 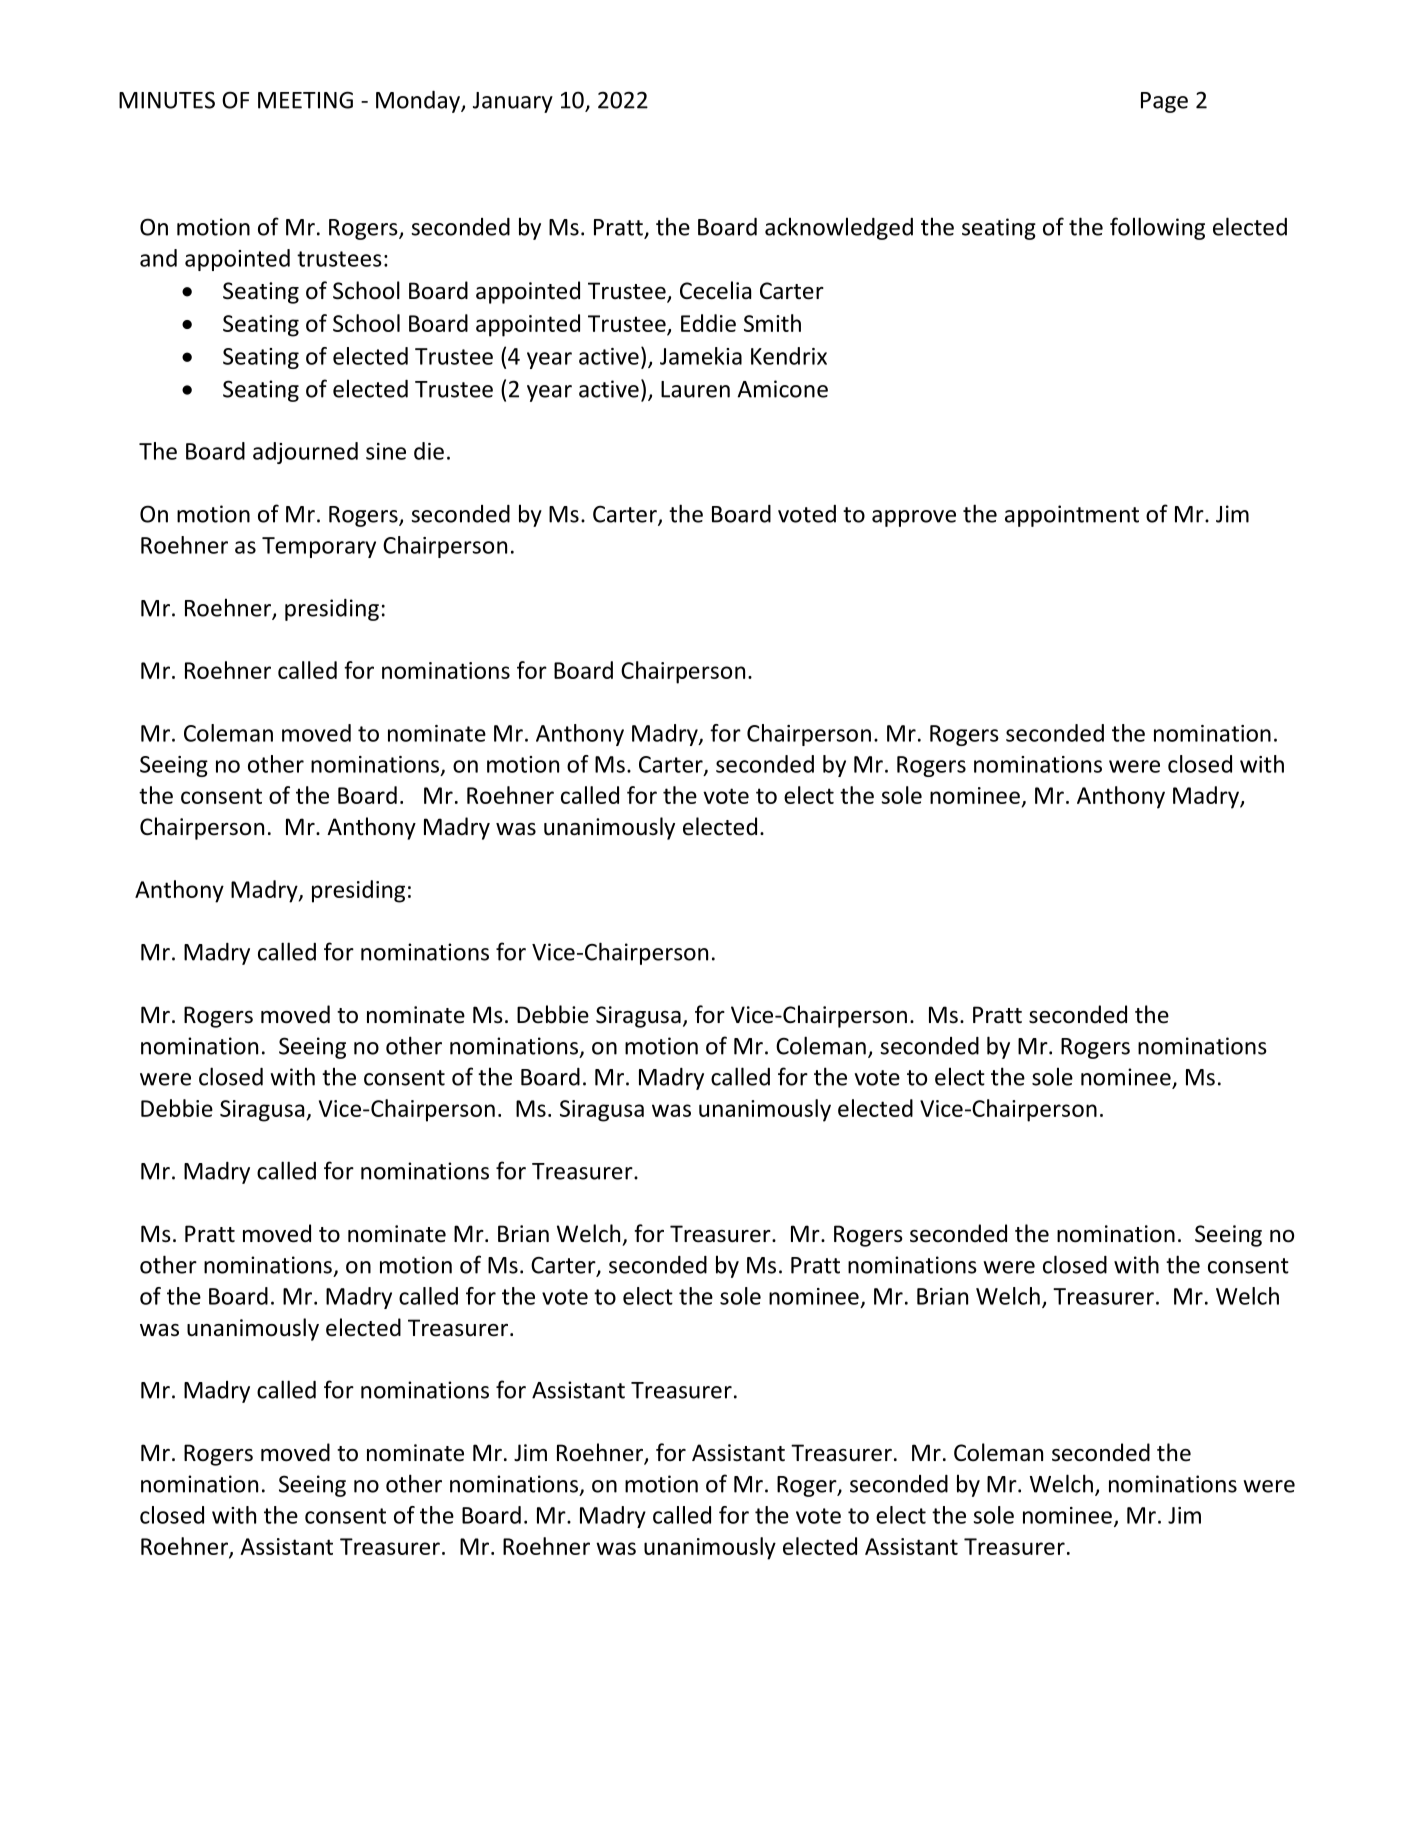 I want to click on Page, so click(x=1164, y=102).
